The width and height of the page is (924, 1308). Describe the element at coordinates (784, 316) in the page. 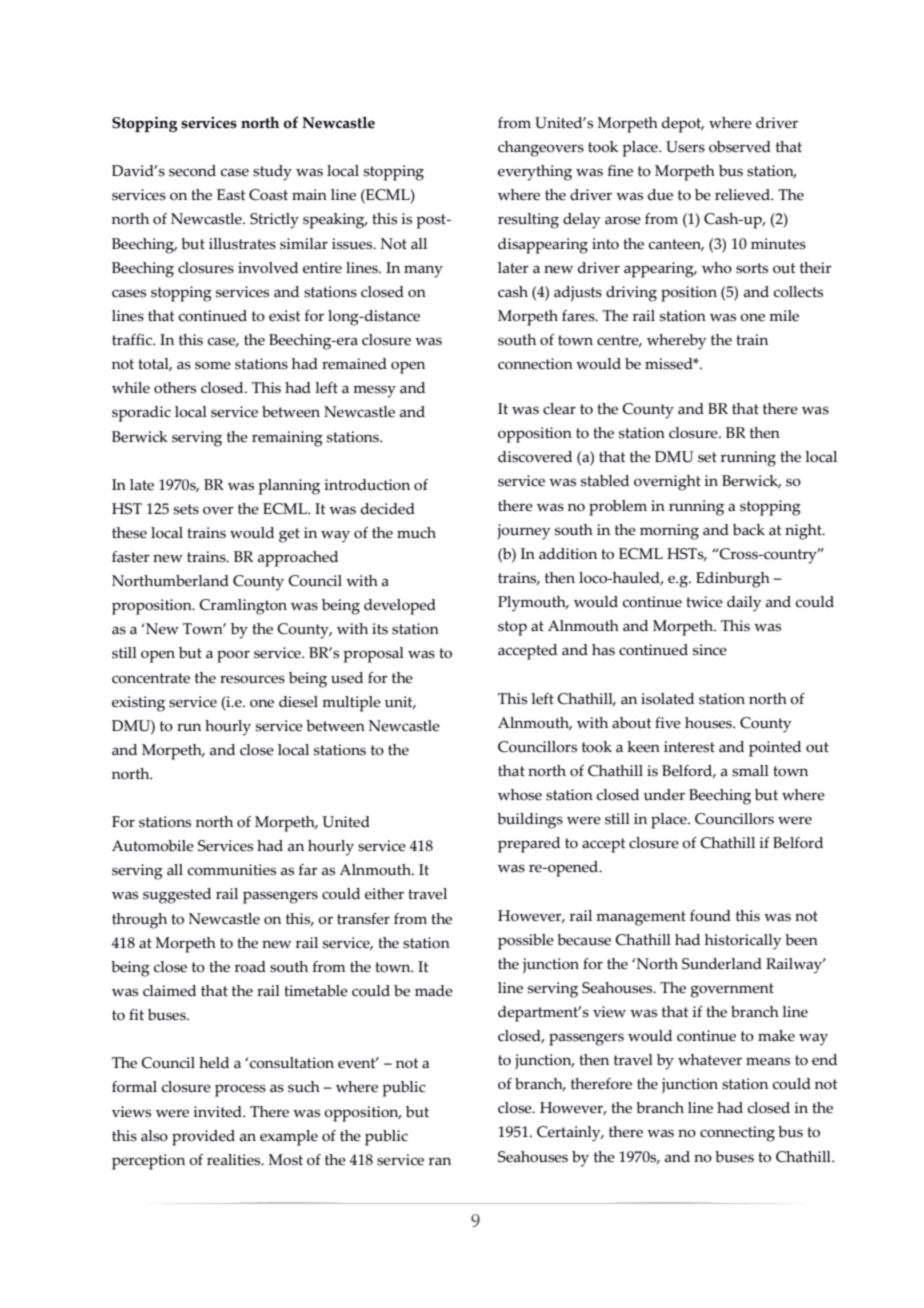

I see `mile` at that location.
